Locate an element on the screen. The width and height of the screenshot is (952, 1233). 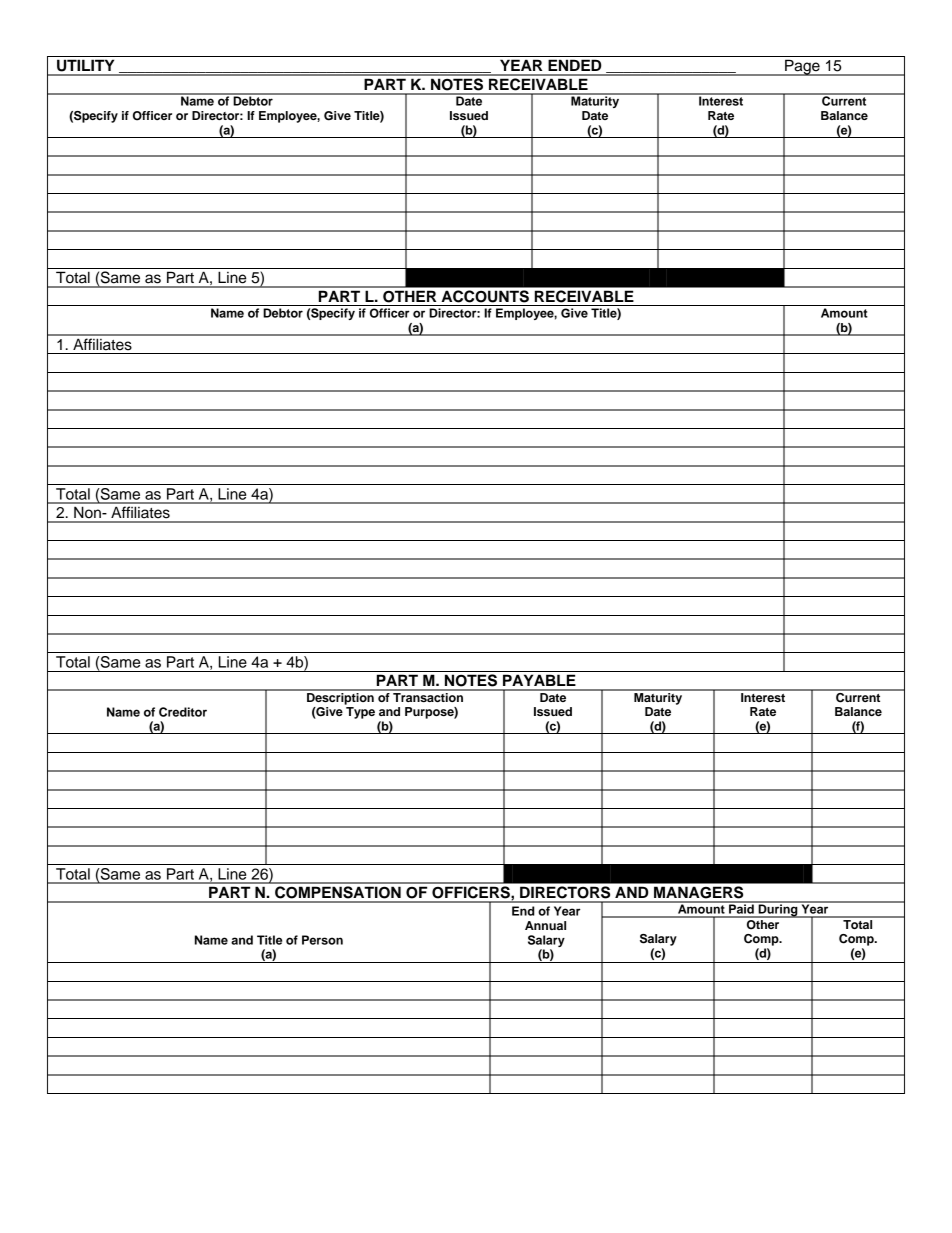
Page is located at coordinates (802, 67).
